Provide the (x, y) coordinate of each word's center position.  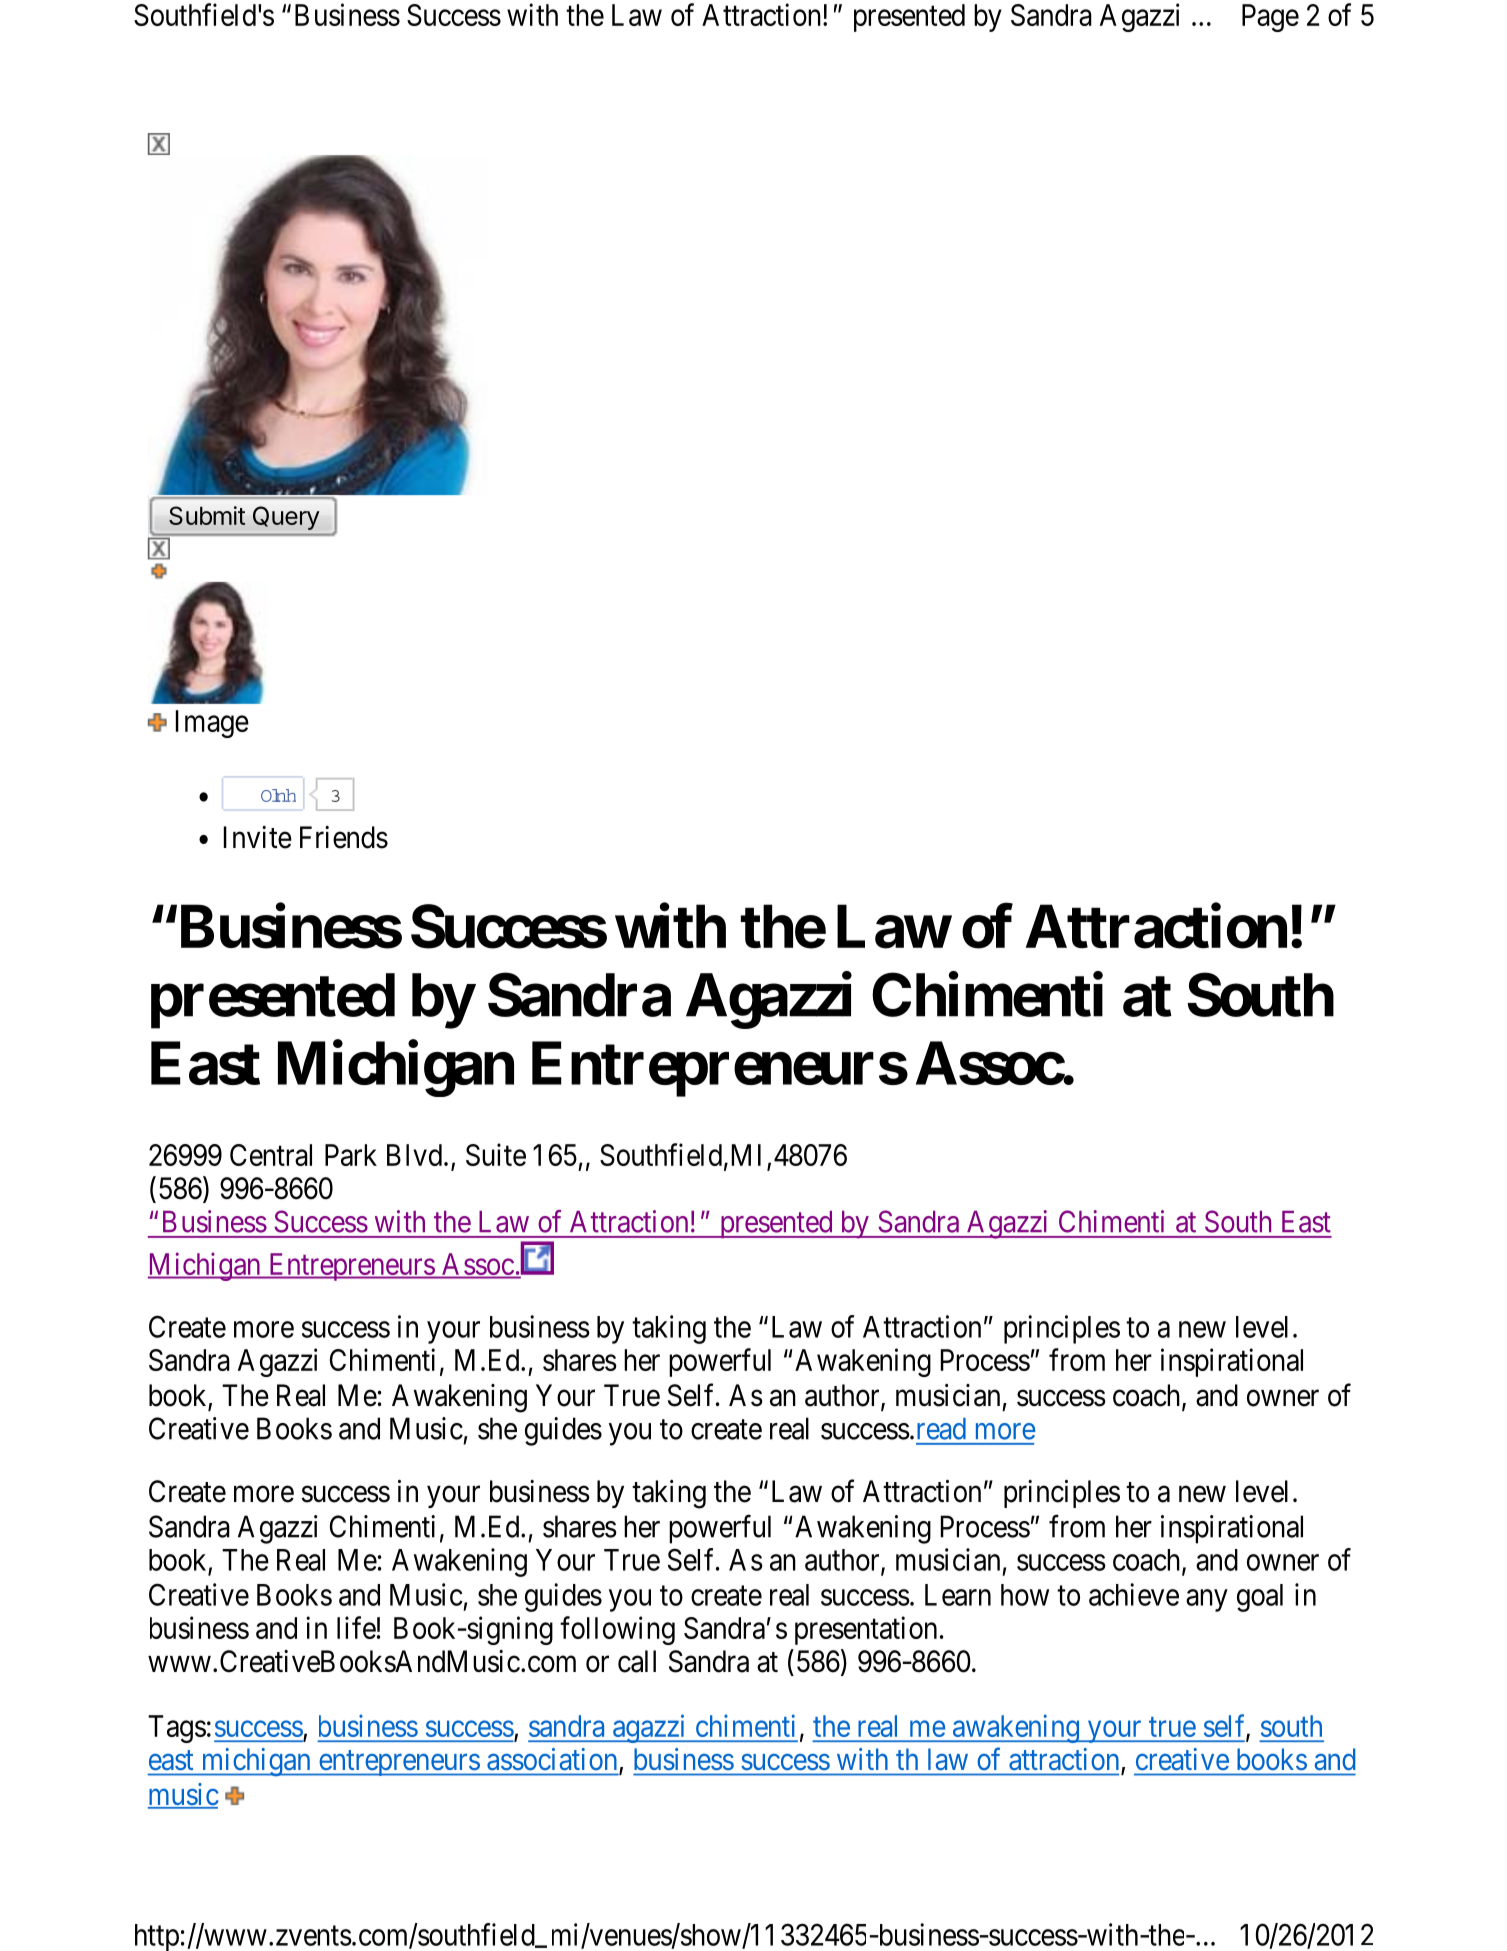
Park (351, 1155)
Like (278, 795)
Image (212, 724)
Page (1270, 18)
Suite (496, 1154)
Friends (344, 837)
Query (286, 518)
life (356, 1627)
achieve (1134, 1594)
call (637, 1661)
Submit (207, 515)
